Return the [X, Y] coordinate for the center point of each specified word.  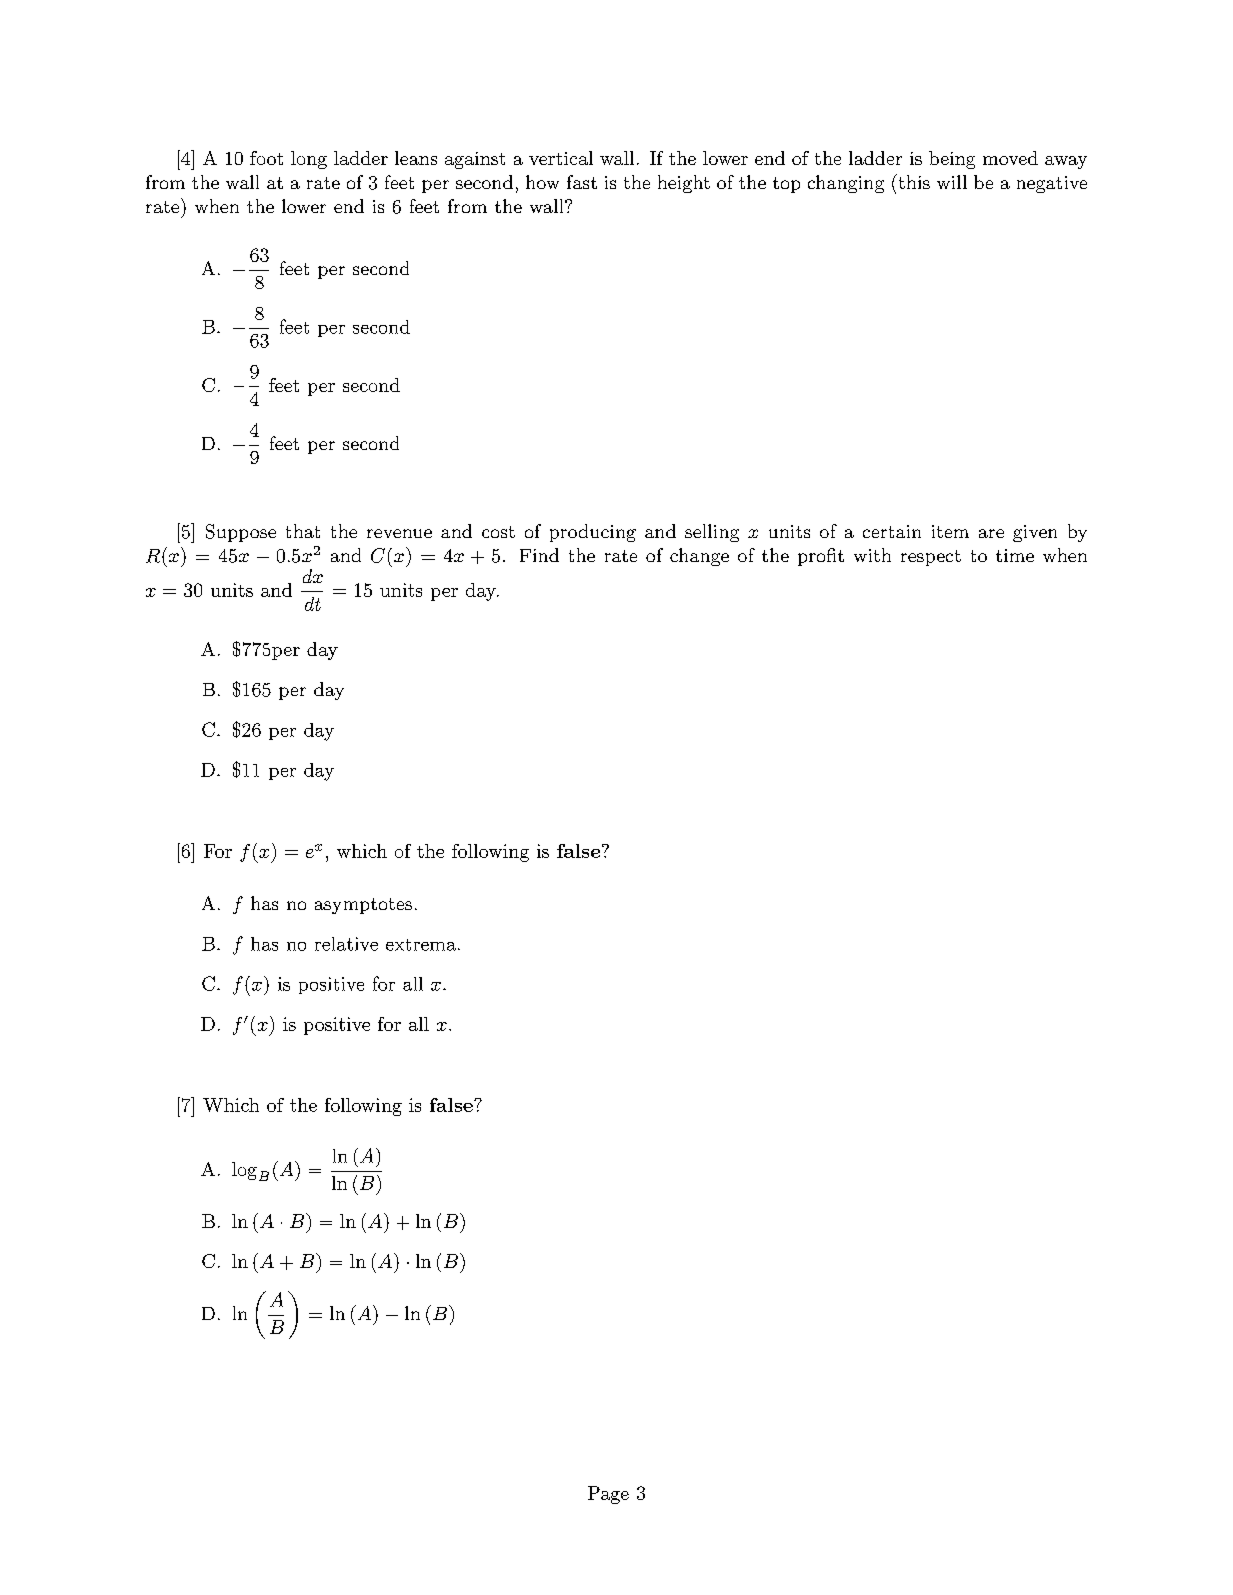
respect [931, 558]
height [684, 184]
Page [608, 1495]
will [952, 182]
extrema [421, 945]
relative [346, 944]
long [309, 160]
